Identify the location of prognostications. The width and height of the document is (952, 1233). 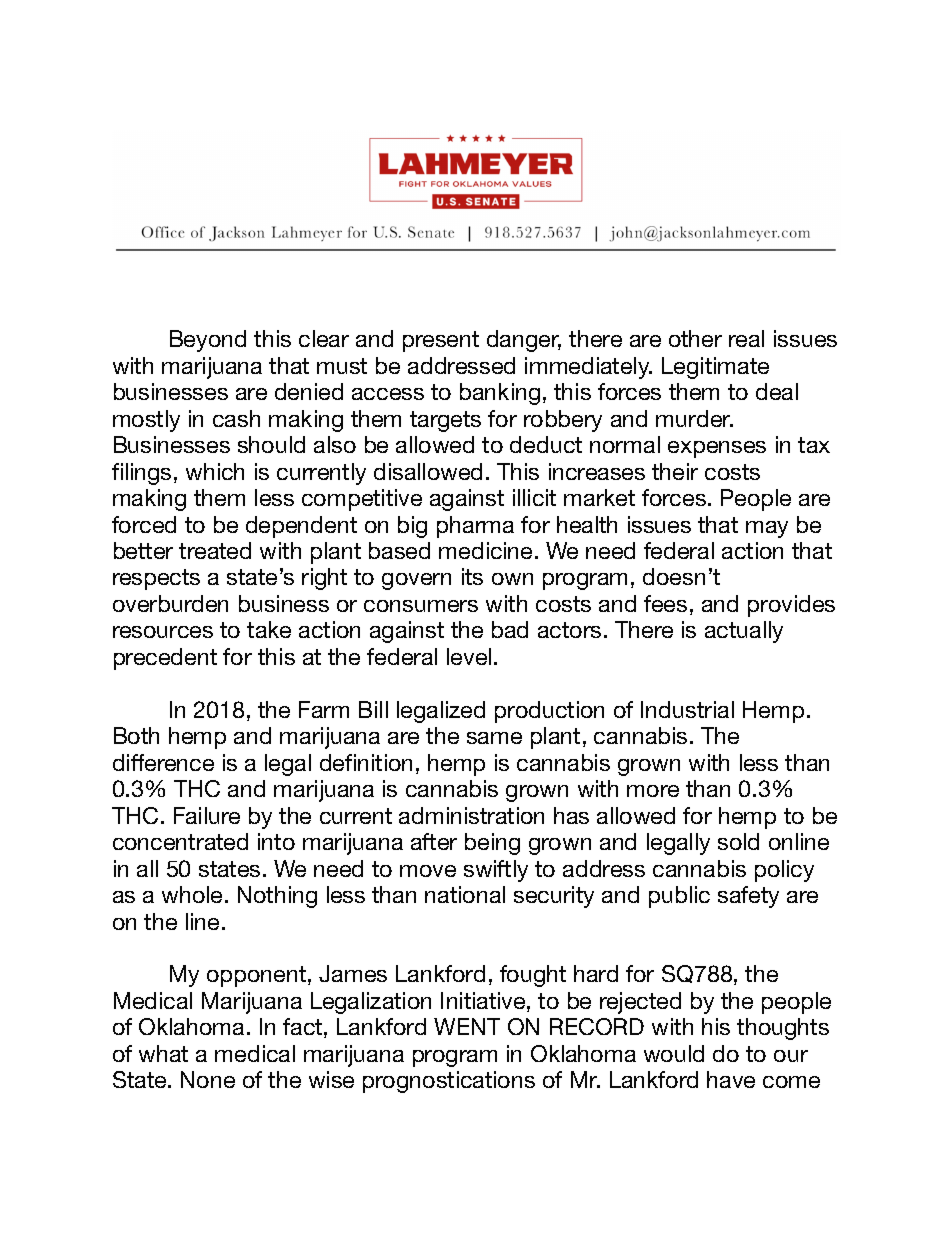
(449, 1082).
